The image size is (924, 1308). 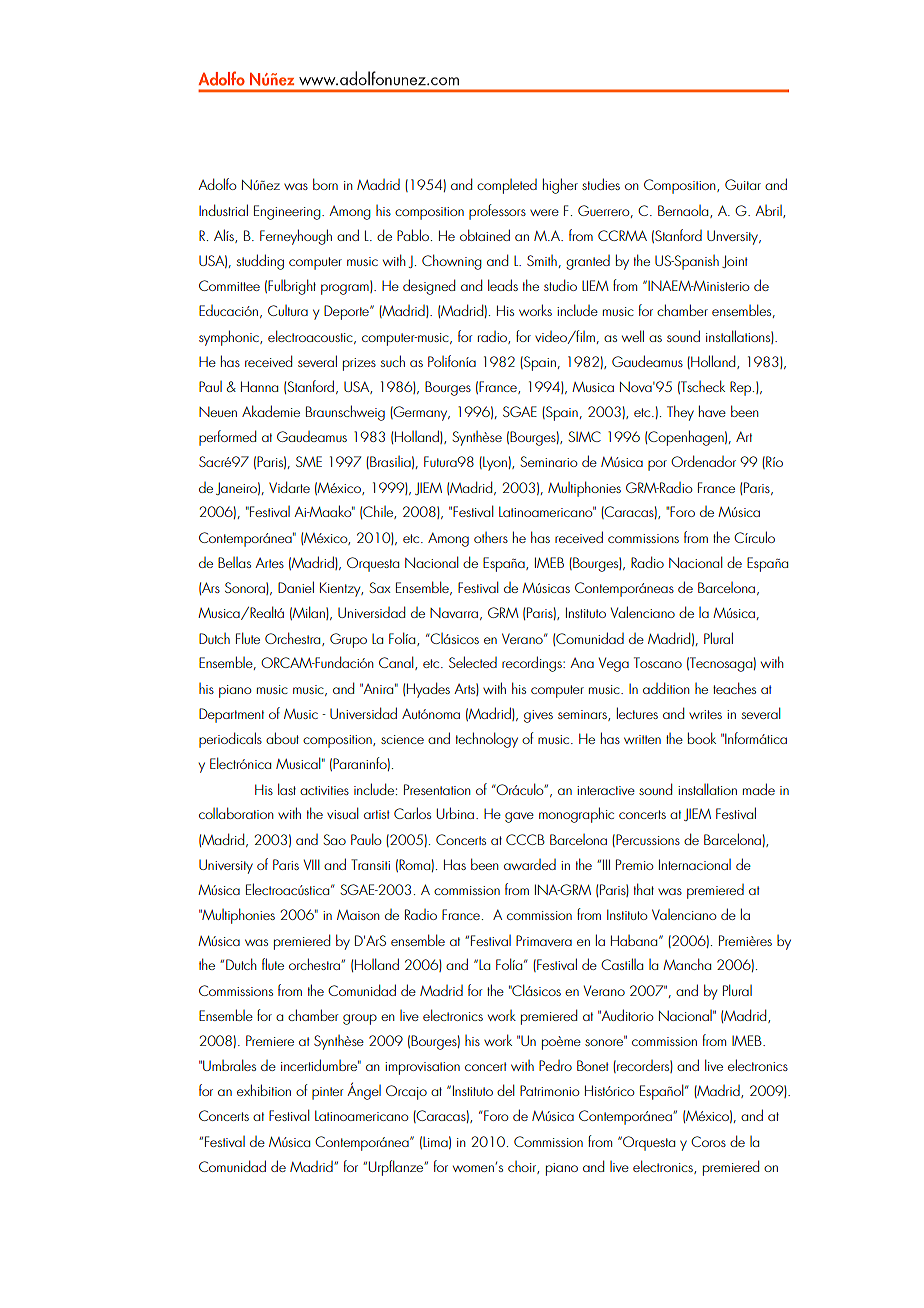 What do you see at coordinates (288, 212) in the screenshot?
I see `Engineering` at bounding box center [288, 212].
